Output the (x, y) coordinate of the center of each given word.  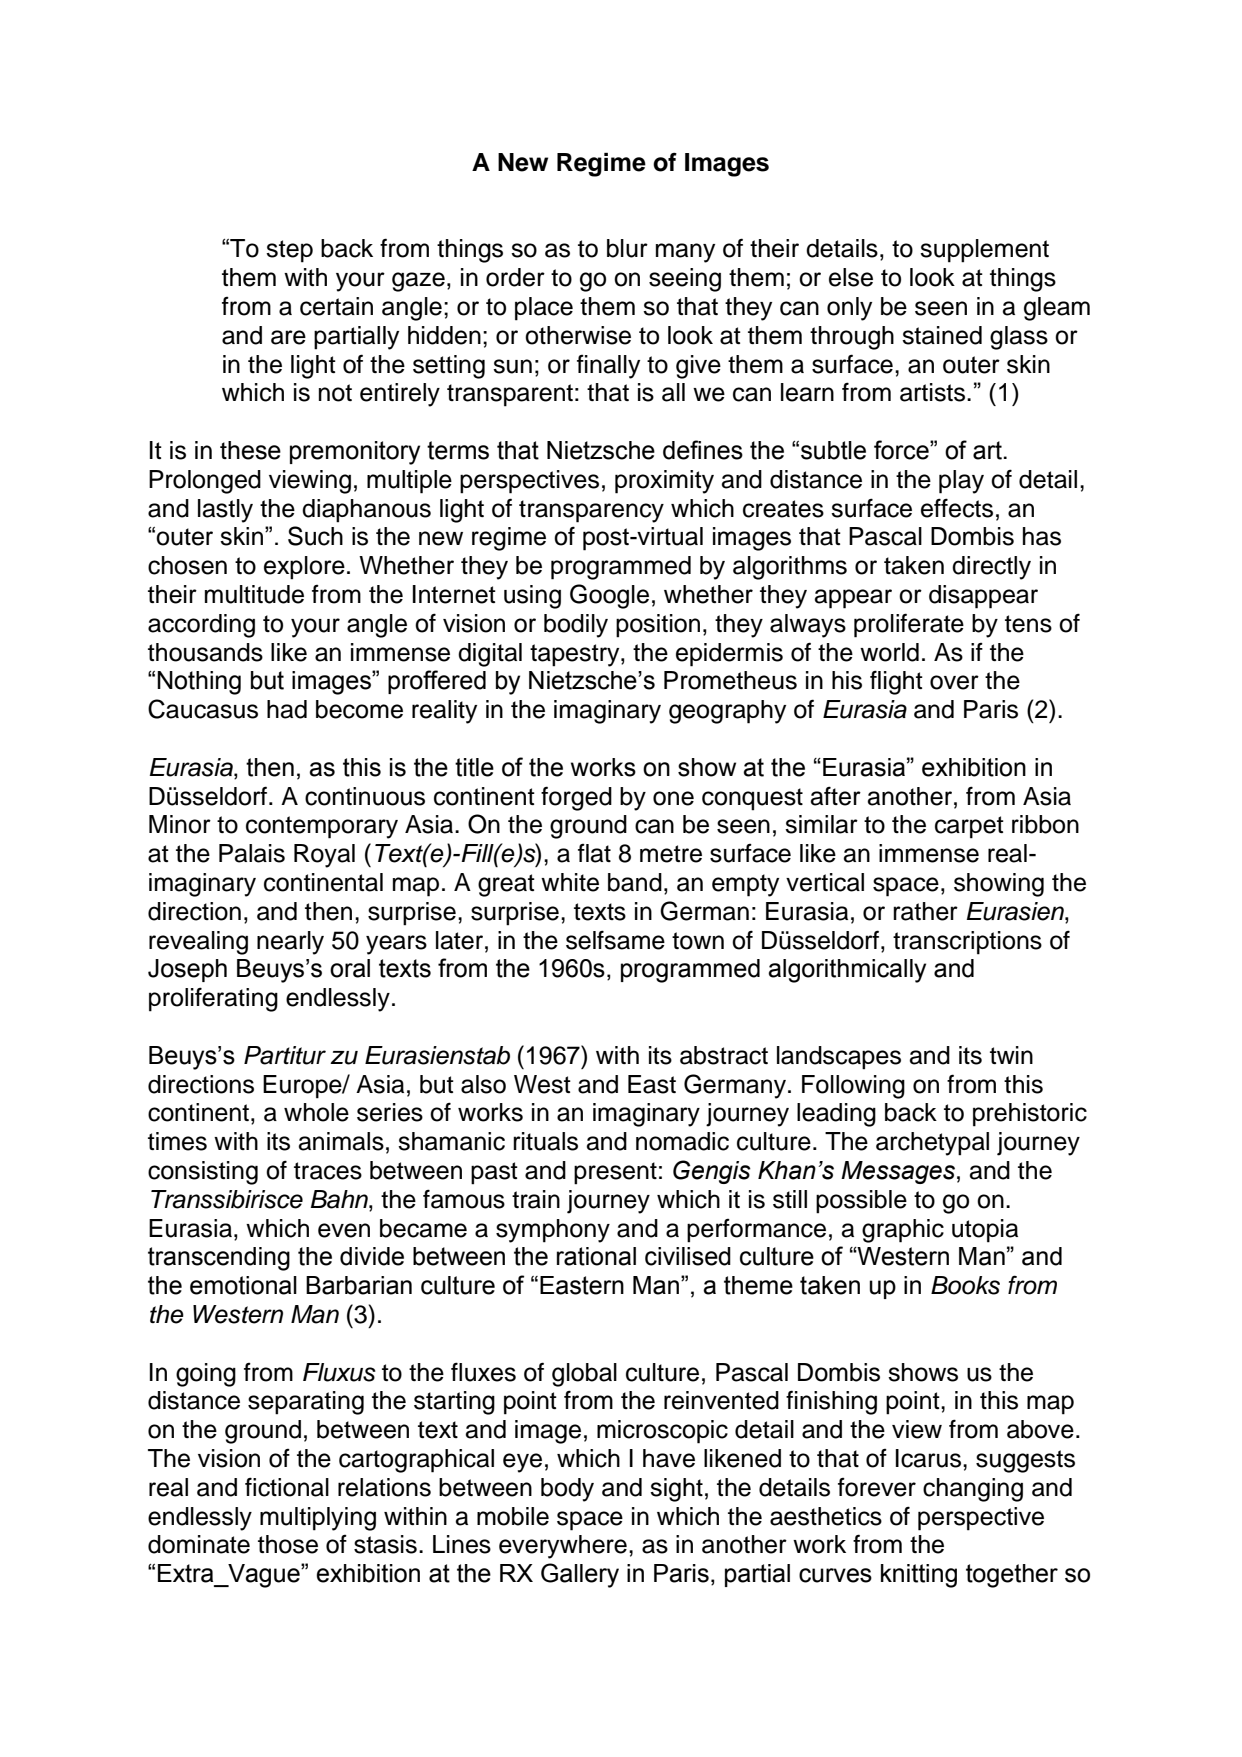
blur (627, 248)
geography (727, 712)
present (615, 1173)
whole (316, 1112)
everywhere (563, 1547)
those (288, 1544)
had (287, 709)
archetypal (932, 1144)
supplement (984, 251)
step (289, 251)
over (954, 682)
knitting (919, 1576)
